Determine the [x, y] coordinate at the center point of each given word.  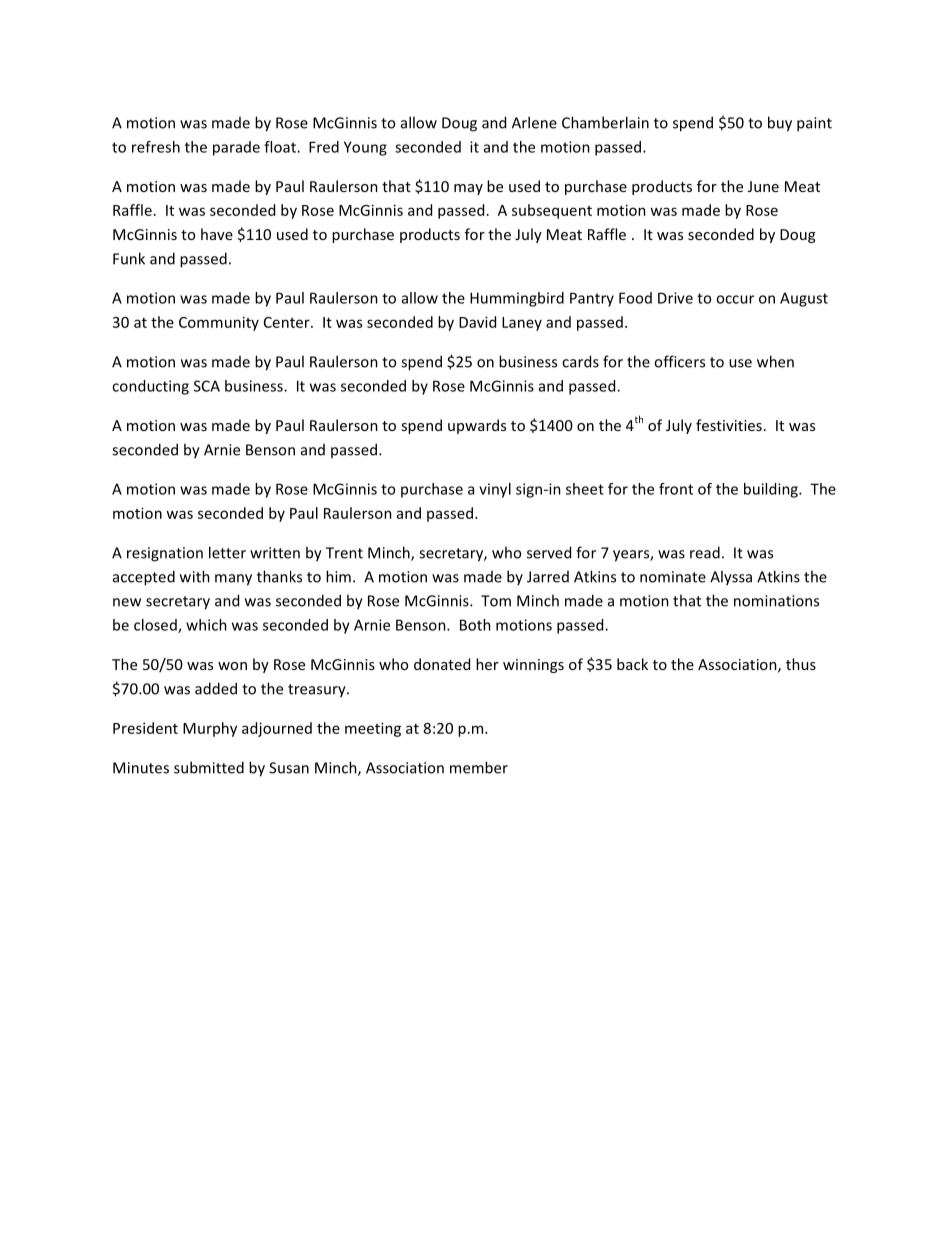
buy [780, 124]
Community [219, 323]
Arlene [534, 122]
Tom [496, 601]
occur [735, 299]
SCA [207, 386]
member [479, 767]
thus [801, 664]
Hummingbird [517, 299]
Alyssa [731, 578]
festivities [729, 425]
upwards [477, 426]
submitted [209, 767]
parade [236, 148]
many [233, 580]
